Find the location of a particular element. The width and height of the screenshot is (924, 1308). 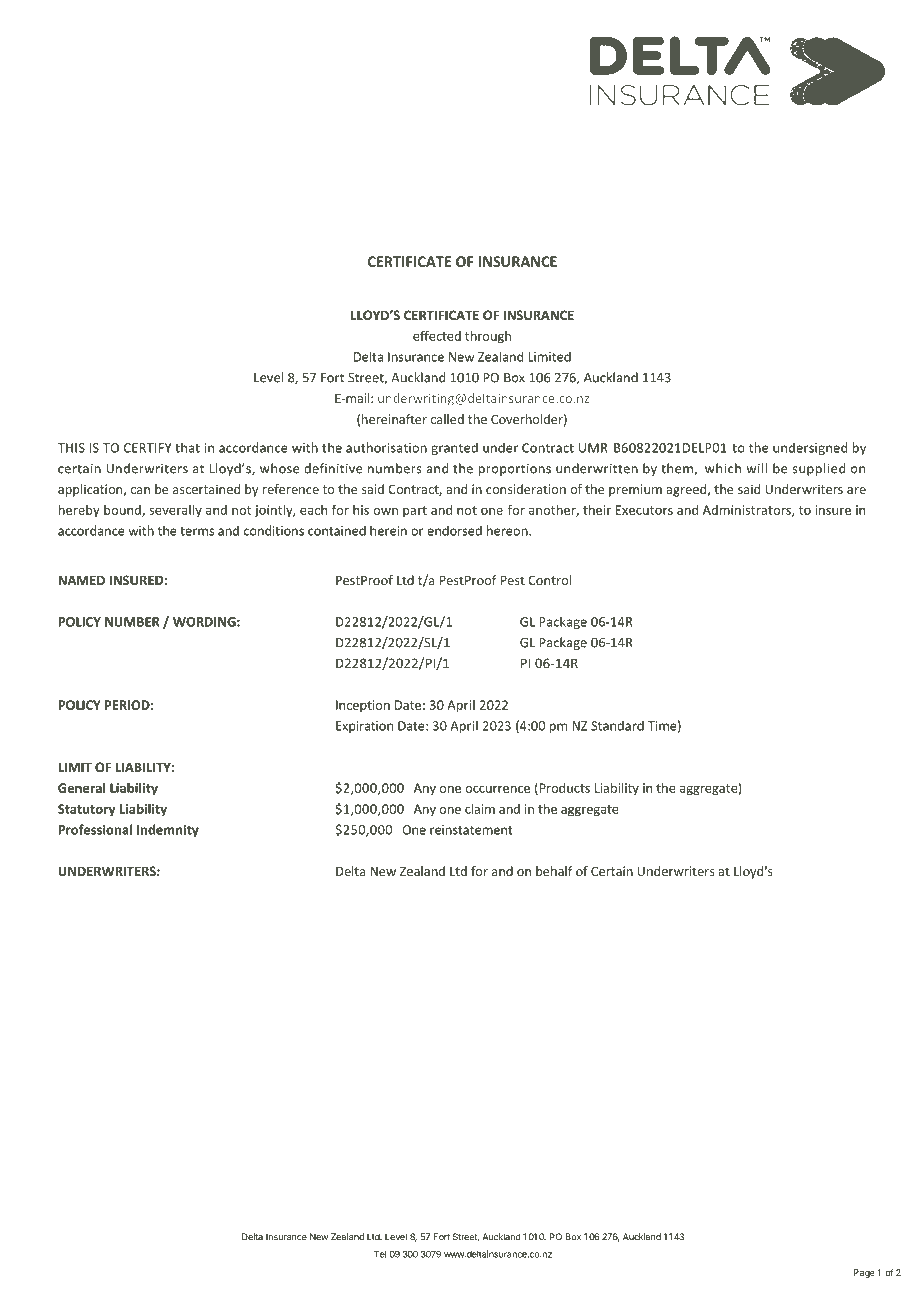

Indemnity is located at coordinates (168, 830).
